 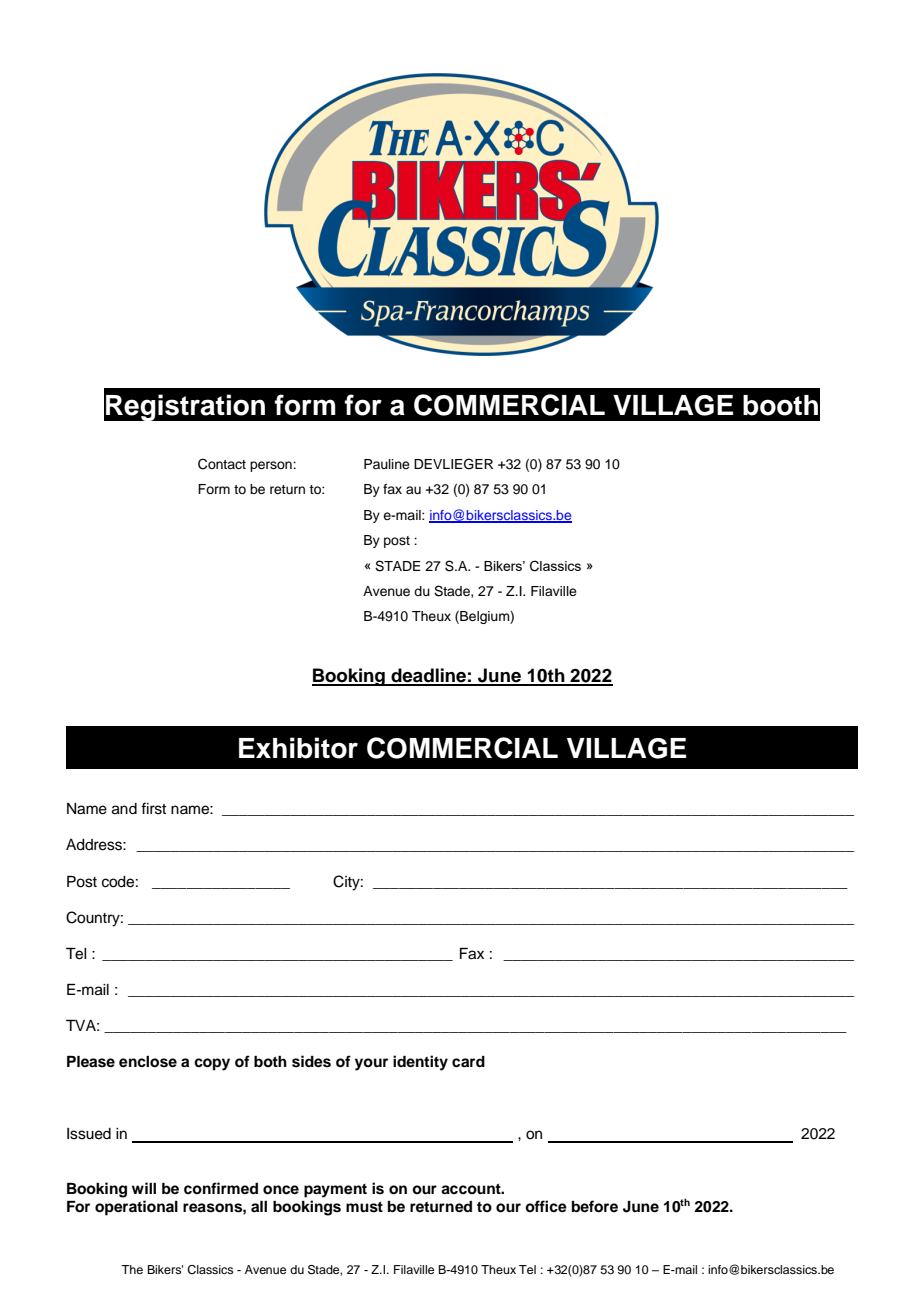 I want to click on and, so click(x=124, y=809).
